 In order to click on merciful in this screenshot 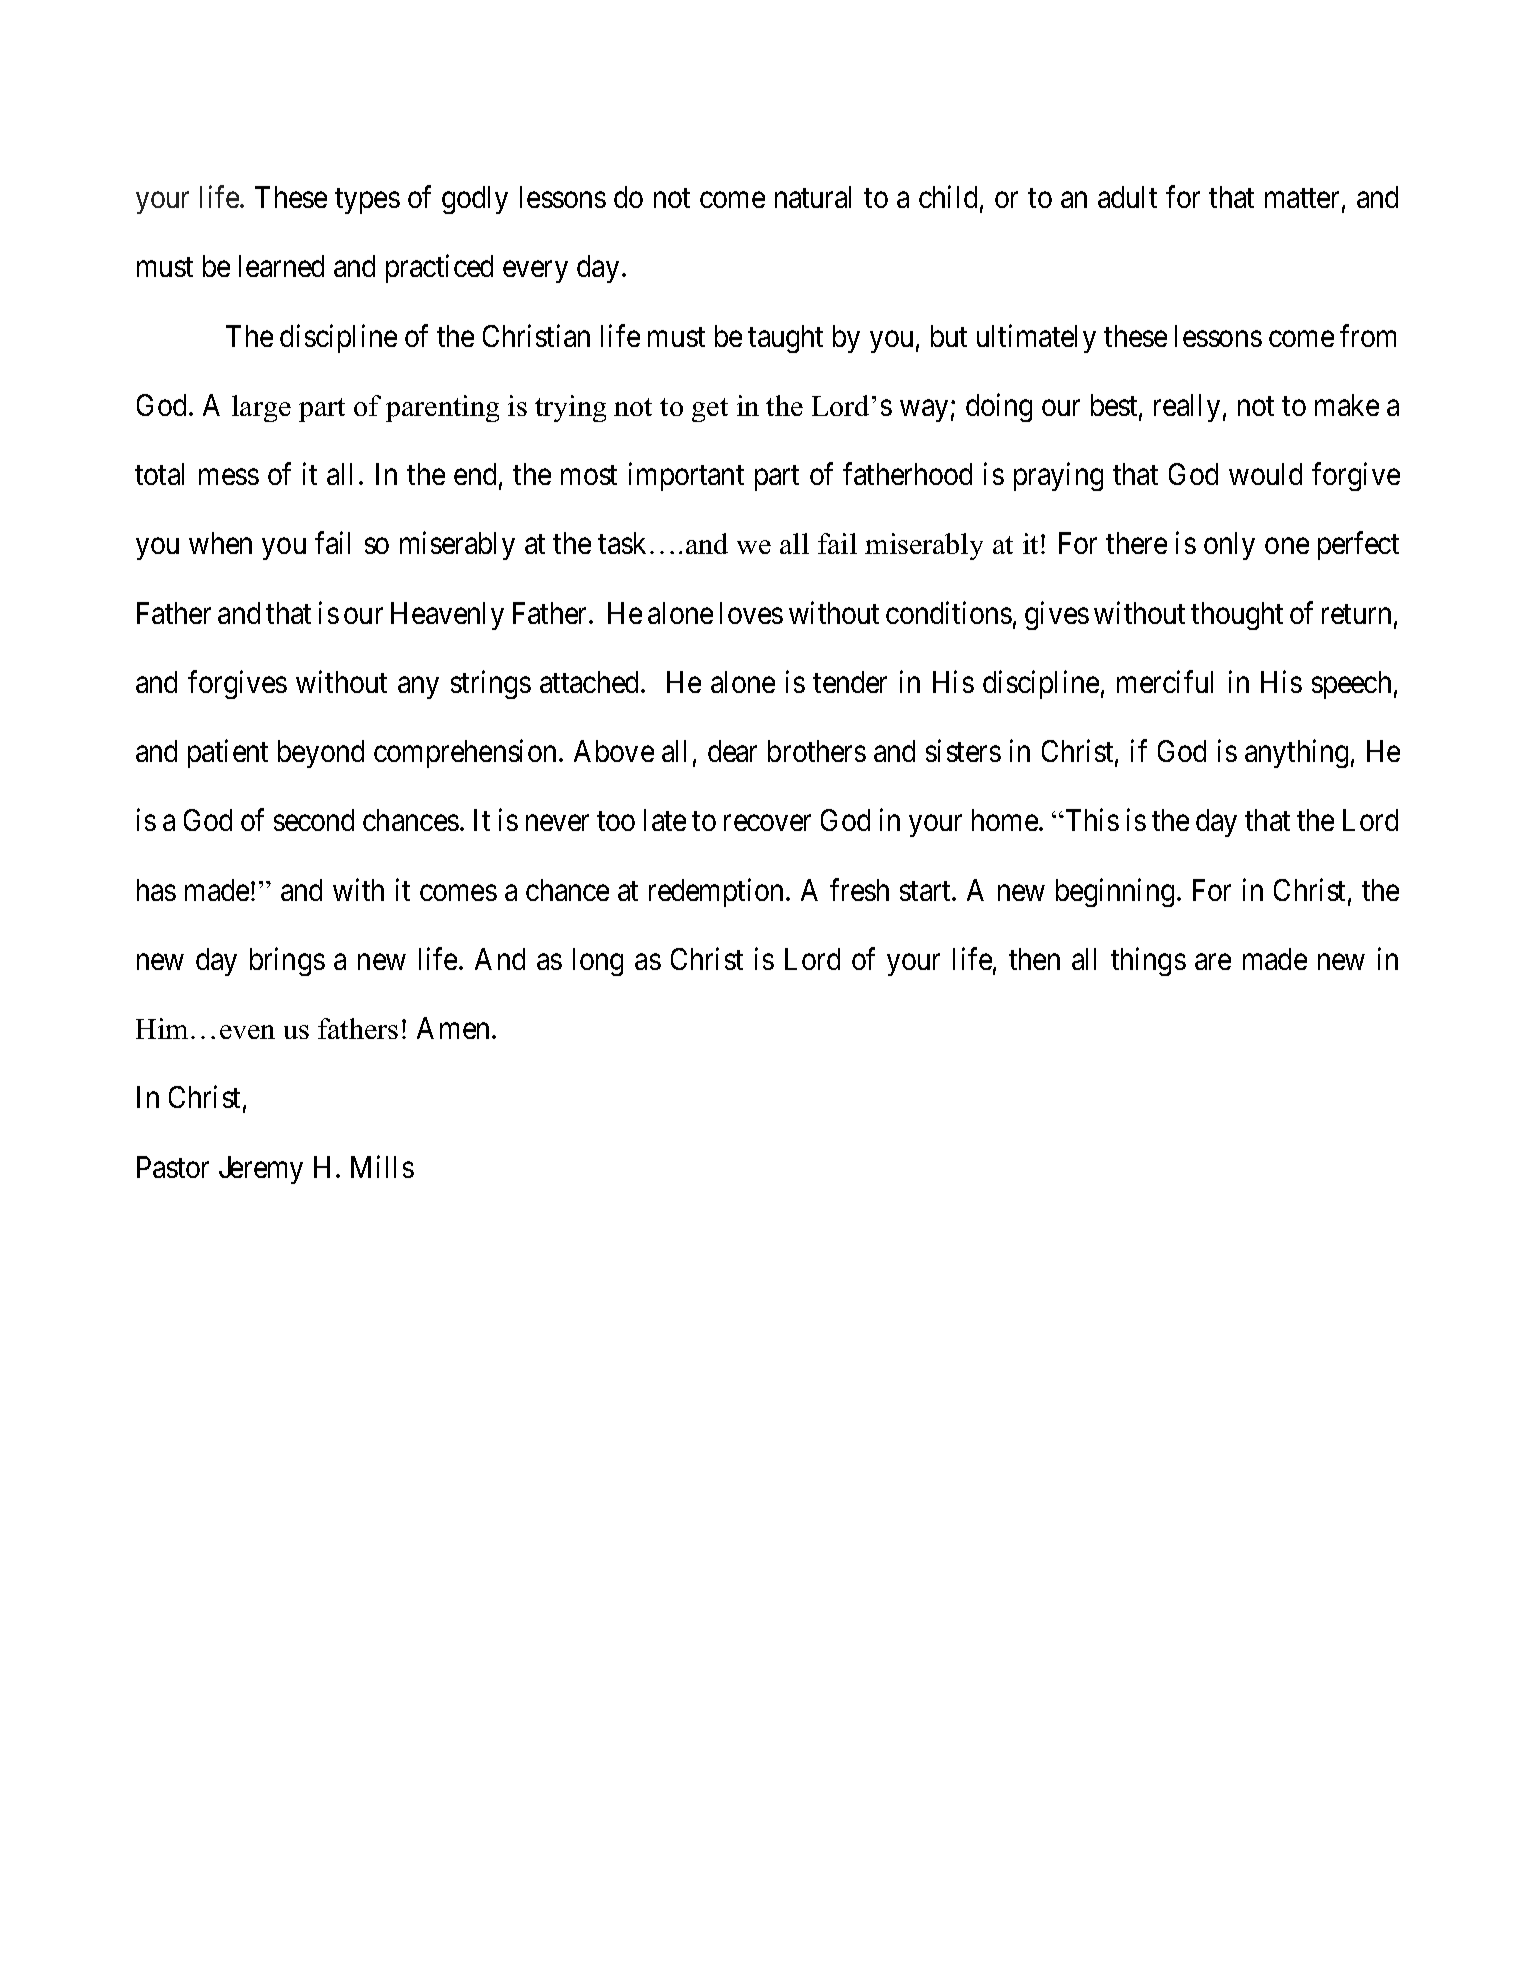, I will do `click(1165, 681)`.
